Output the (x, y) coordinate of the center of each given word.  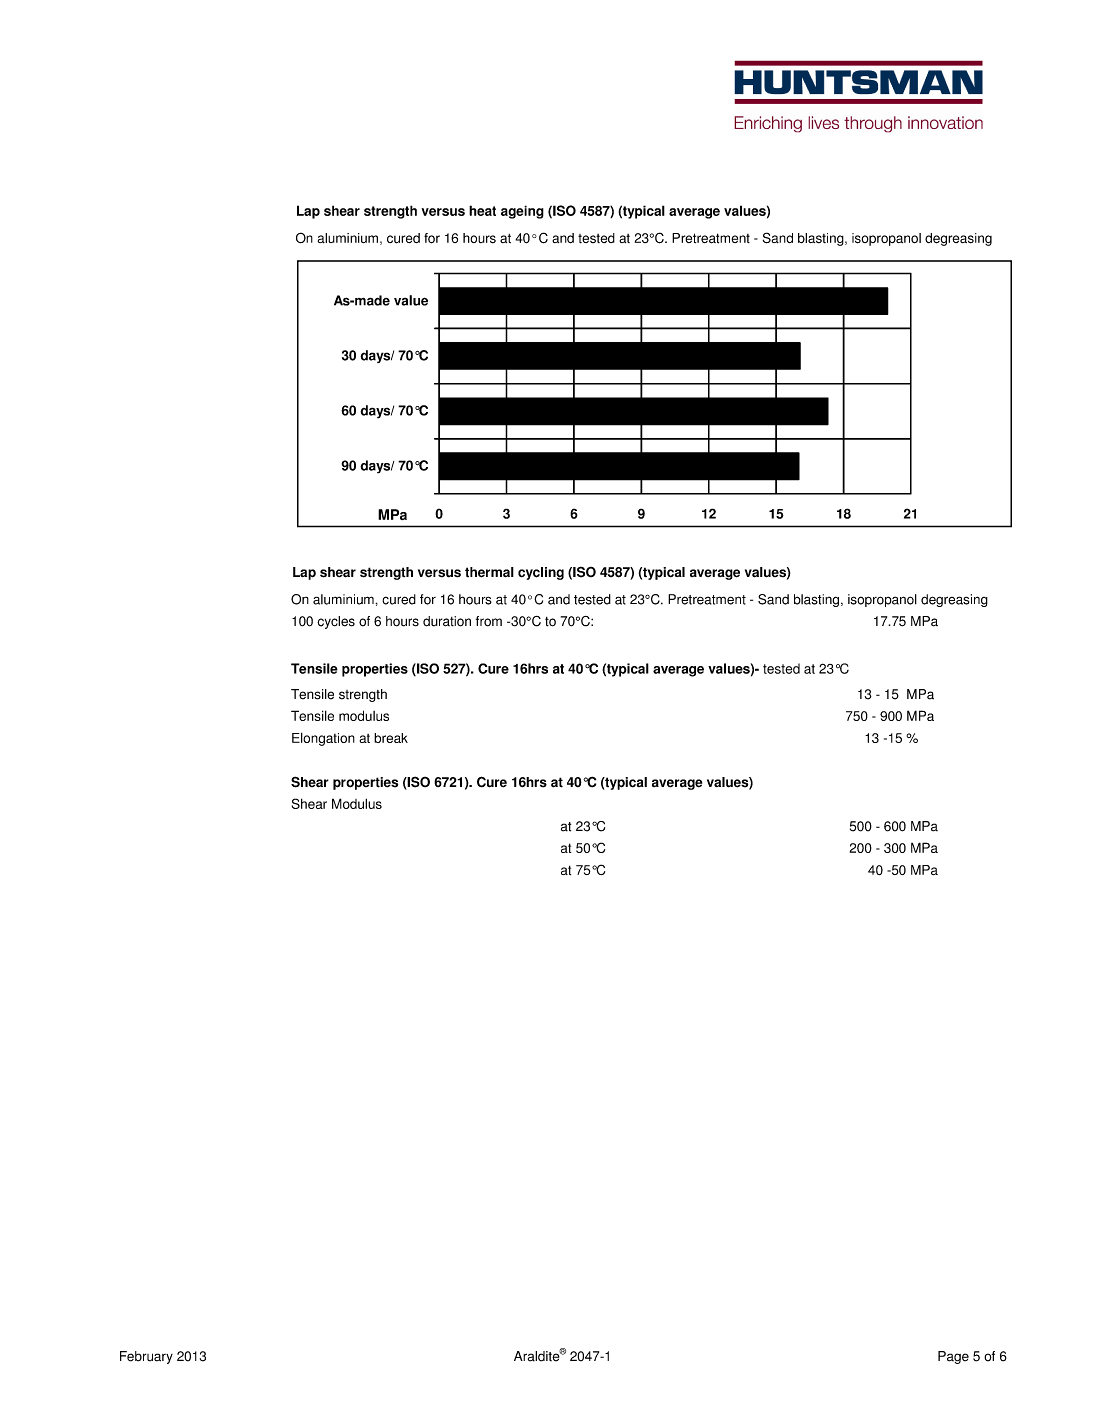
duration (447, 621)
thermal (489, 572)
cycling (541, 573)
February (146, 1357)
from (489, 621)
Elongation (323, 739)
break (391, 738)
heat (482, 210)
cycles (336, 622)
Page (953, 1357)
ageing (522, 212)
